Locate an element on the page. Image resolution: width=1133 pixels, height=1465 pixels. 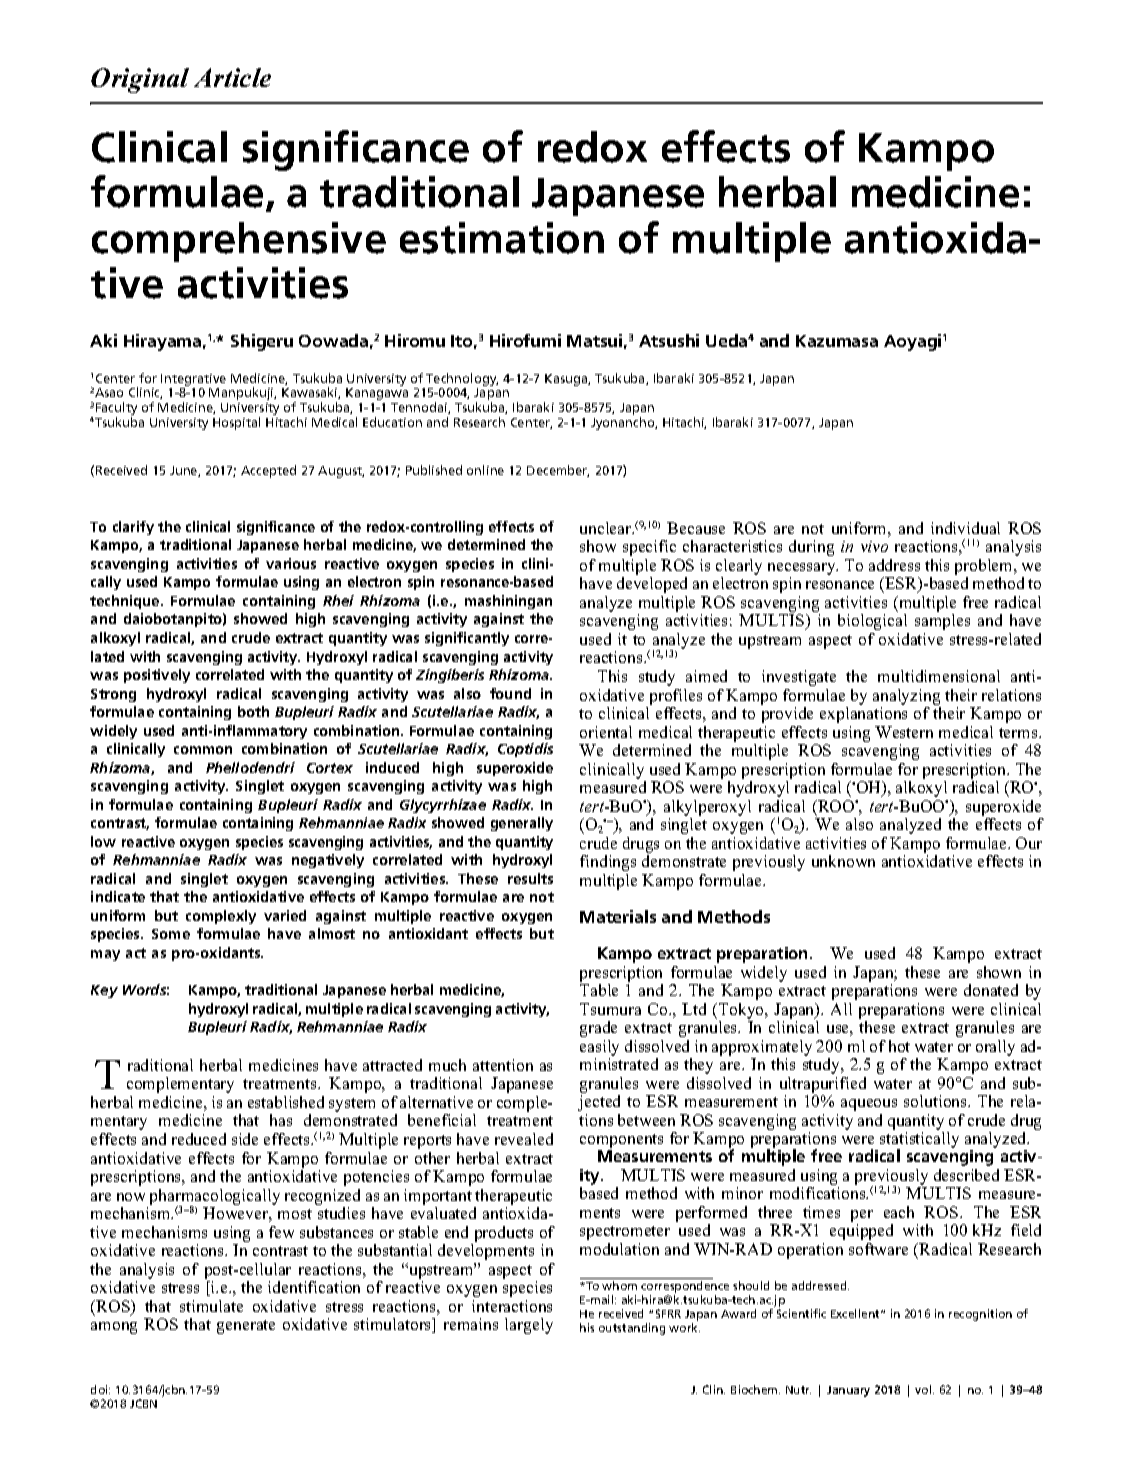
comprehensive is located at coordinates (239, 242).
